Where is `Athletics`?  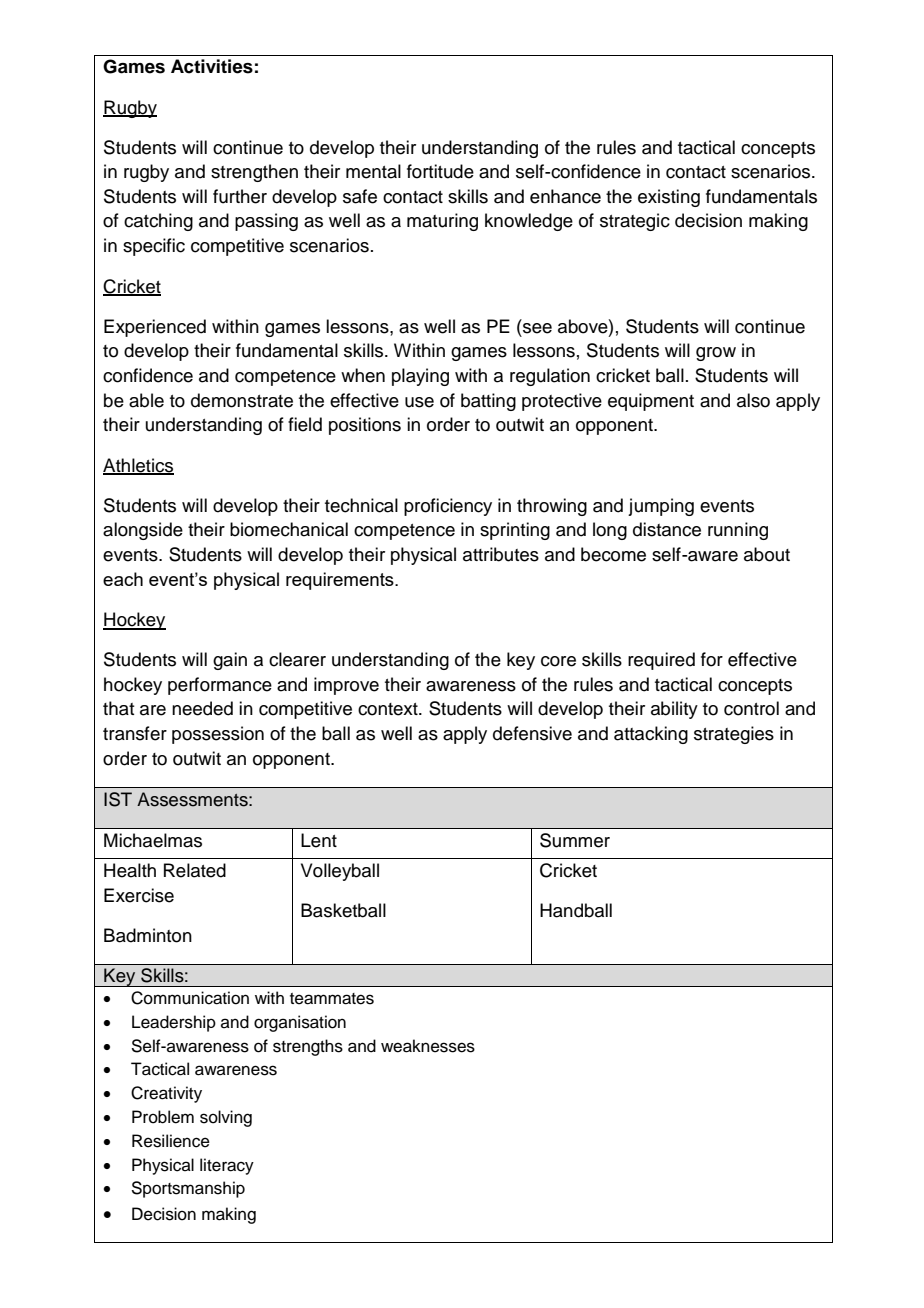 Athletics is located at coordinates (138, 466).
